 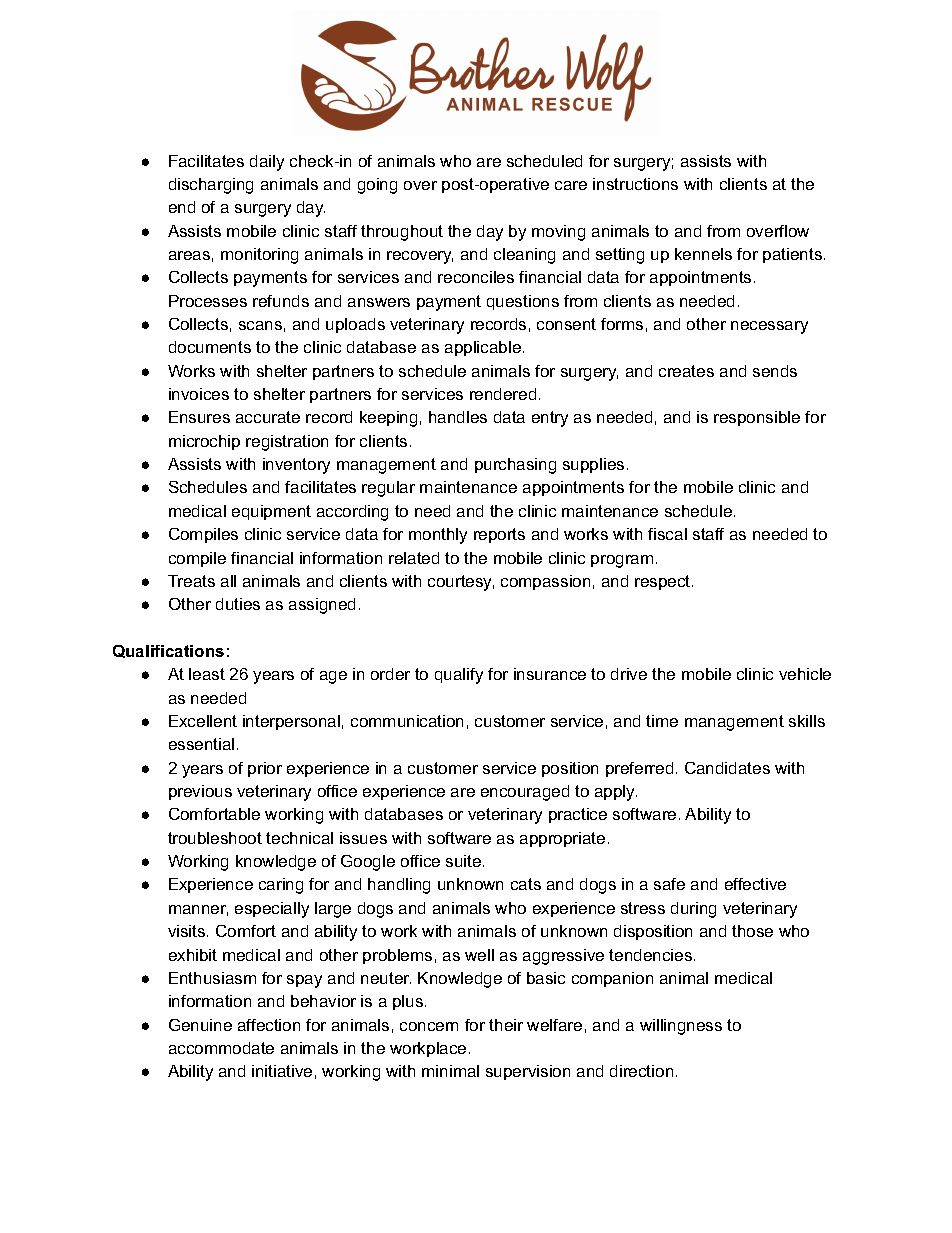 I want to click on accommodate, so click(x=221, y=1048).
